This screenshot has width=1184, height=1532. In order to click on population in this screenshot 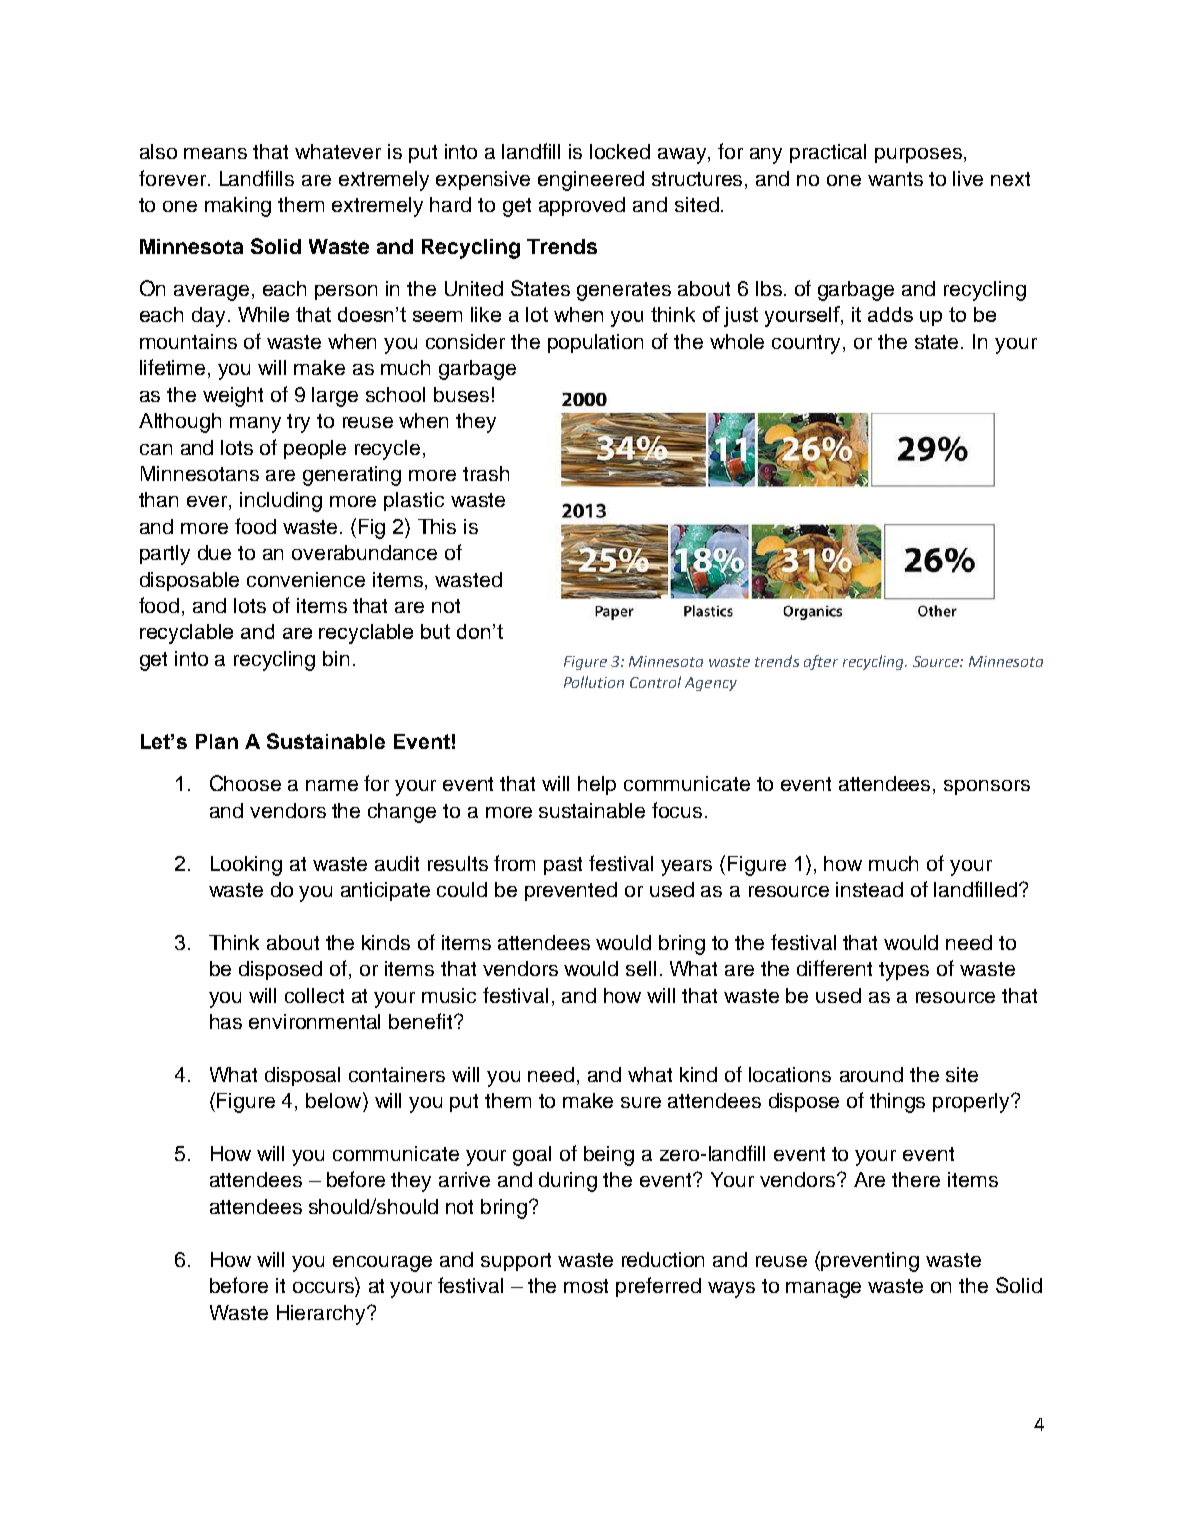, I will do `click(595, 343)`.
